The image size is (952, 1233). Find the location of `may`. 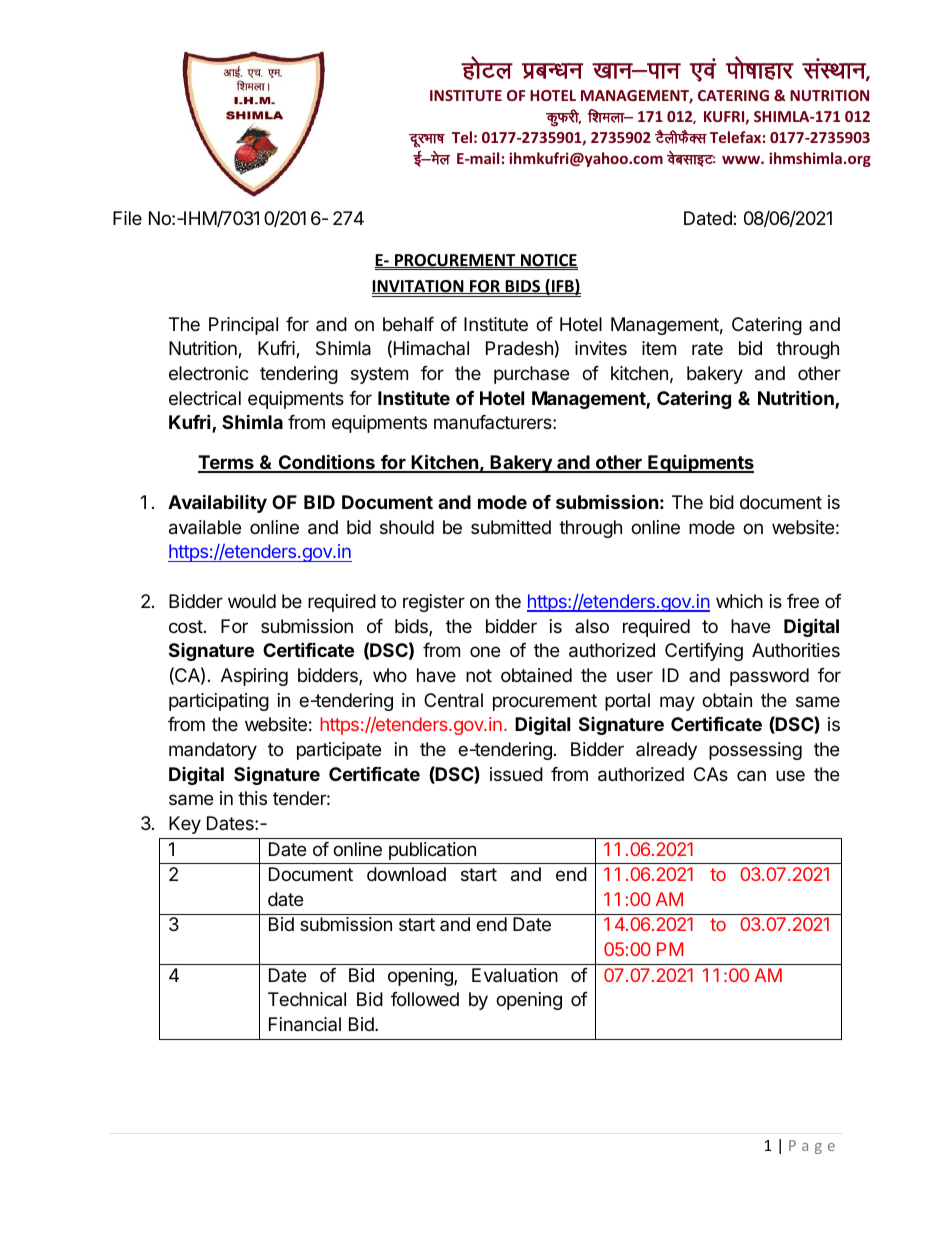

may is located at coordinates (677, 703).
